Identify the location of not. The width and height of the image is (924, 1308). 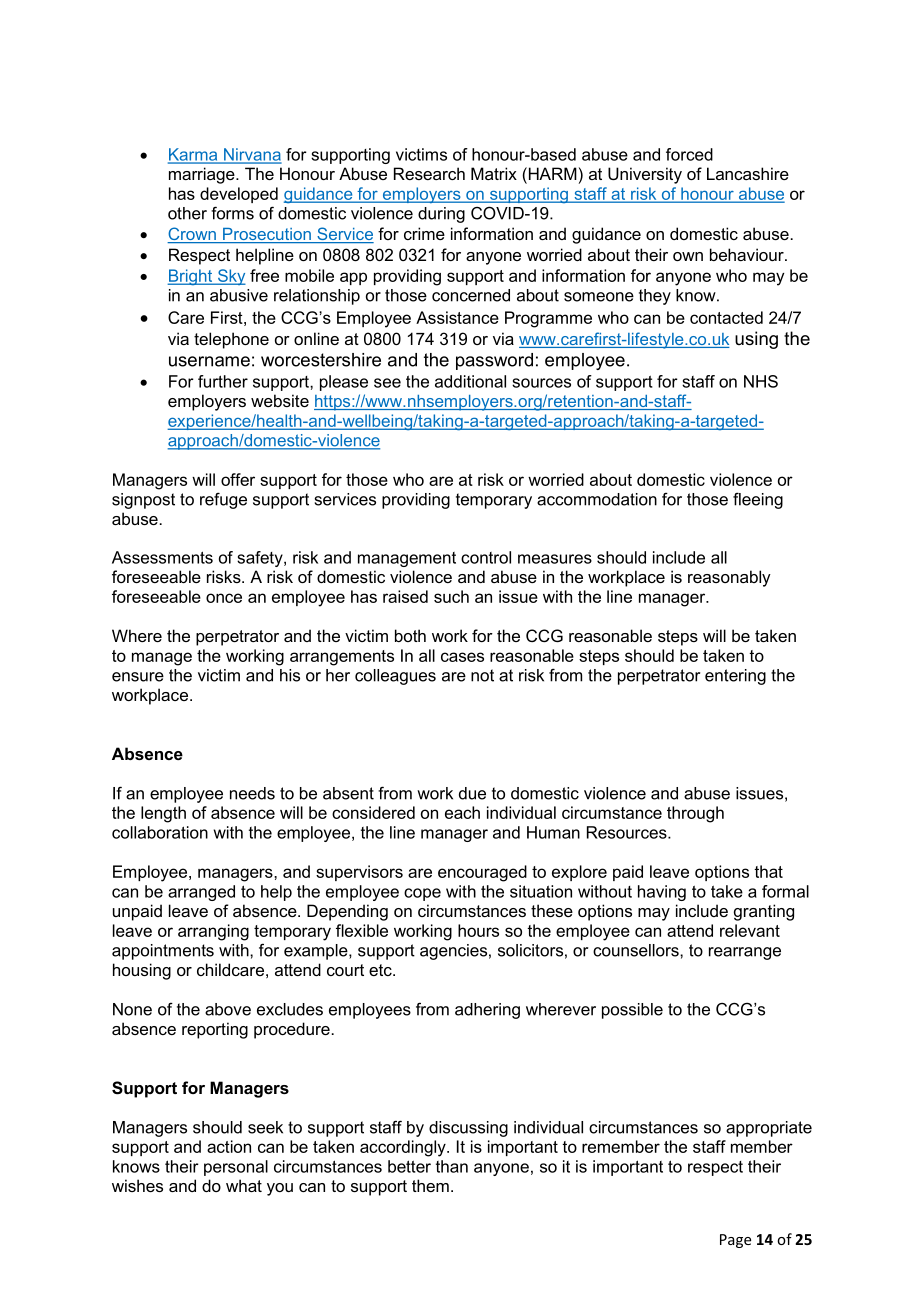
(482, 675).
